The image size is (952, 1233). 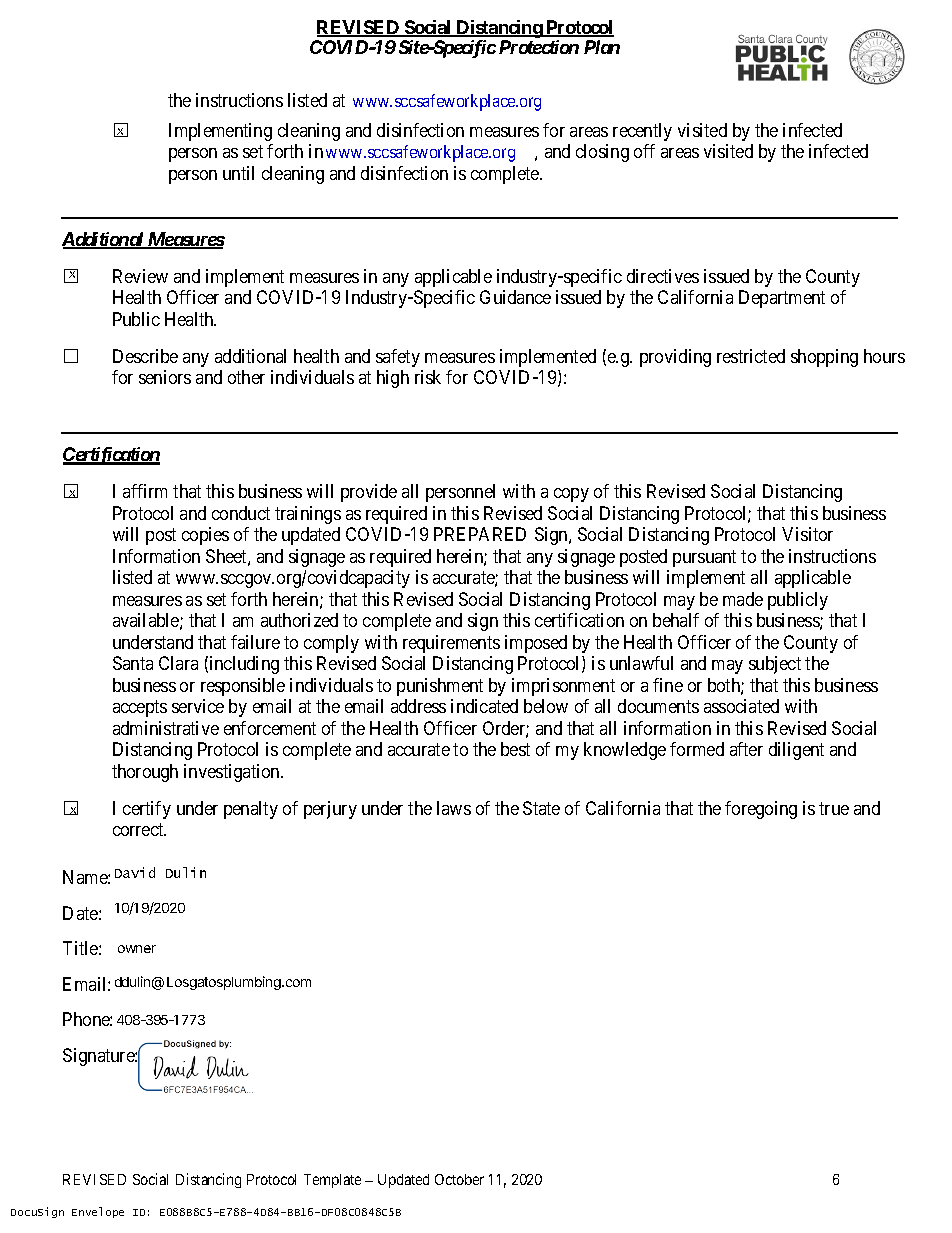 I want to click on failure, so click(x=255, y=642).
